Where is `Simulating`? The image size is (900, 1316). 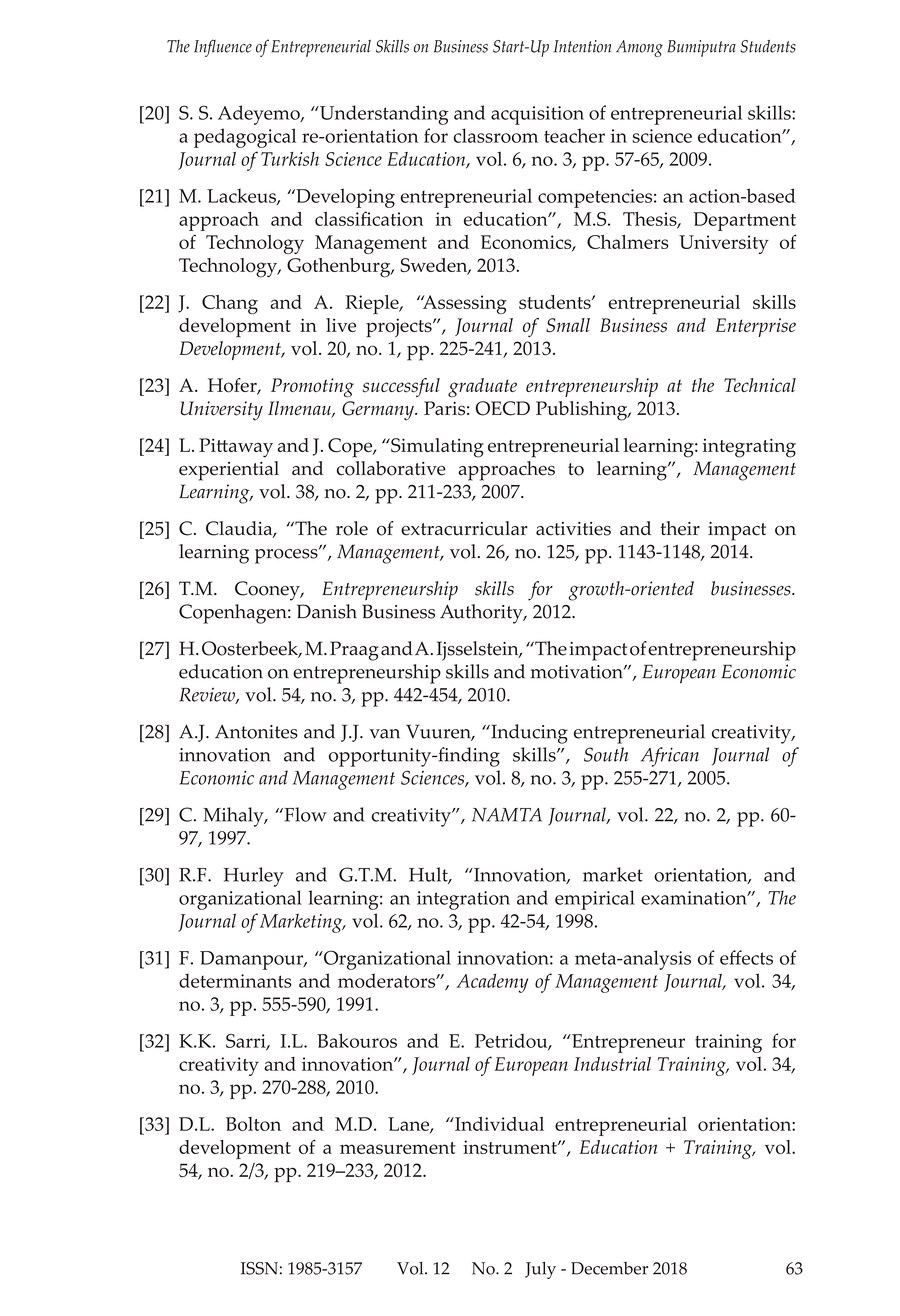
Simulating is located at coordinates (436, 448).
